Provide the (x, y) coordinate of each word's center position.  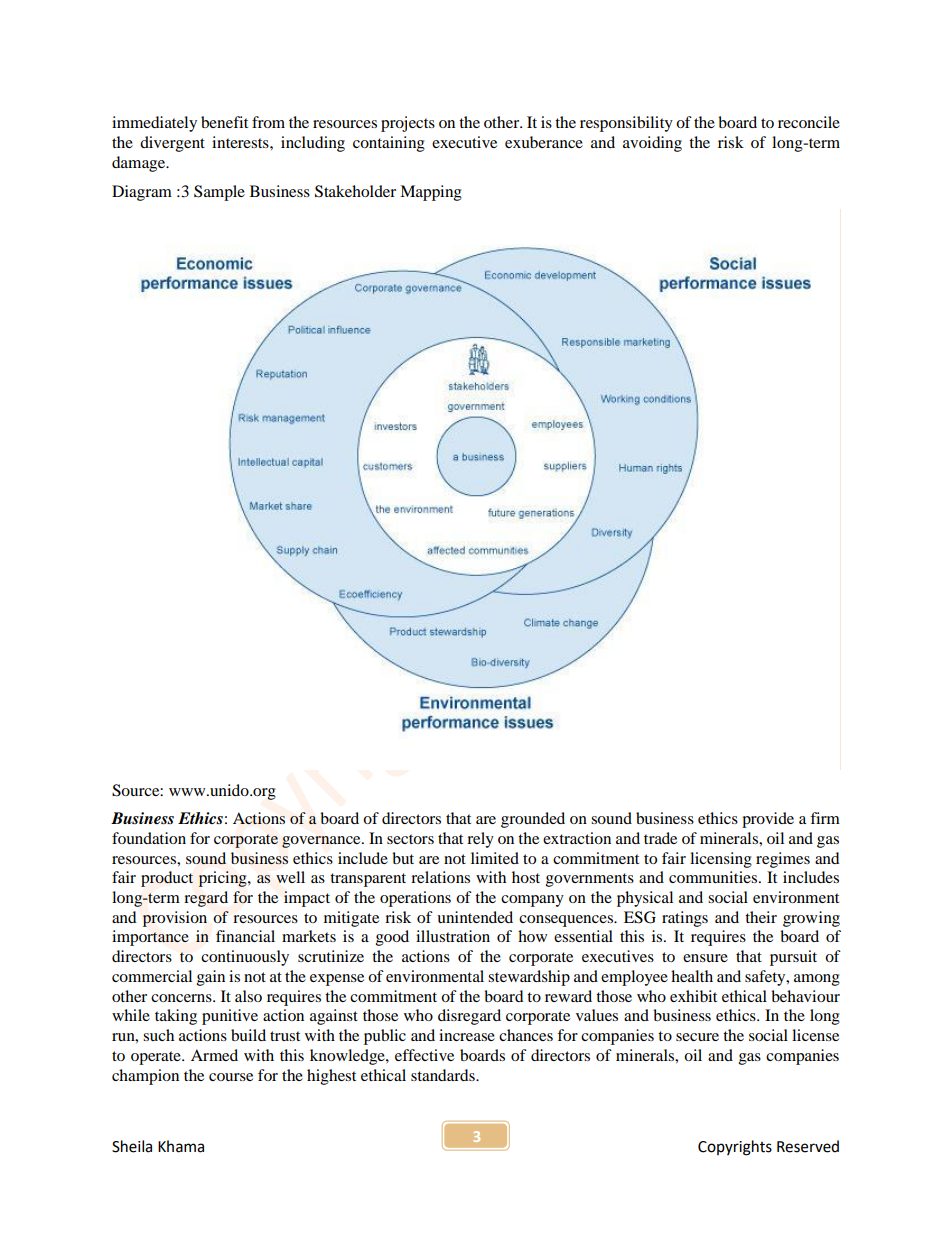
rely (480, 840)
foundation (149, 838)
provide (768, 820)
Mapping (431, 193)
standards (444, 1075)
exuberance (544, 142)
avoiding (652, 144)
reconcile (809, 122)
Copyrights (735, 1148)
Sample (219, 193)
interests (241, 142)
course (231, 1077)
